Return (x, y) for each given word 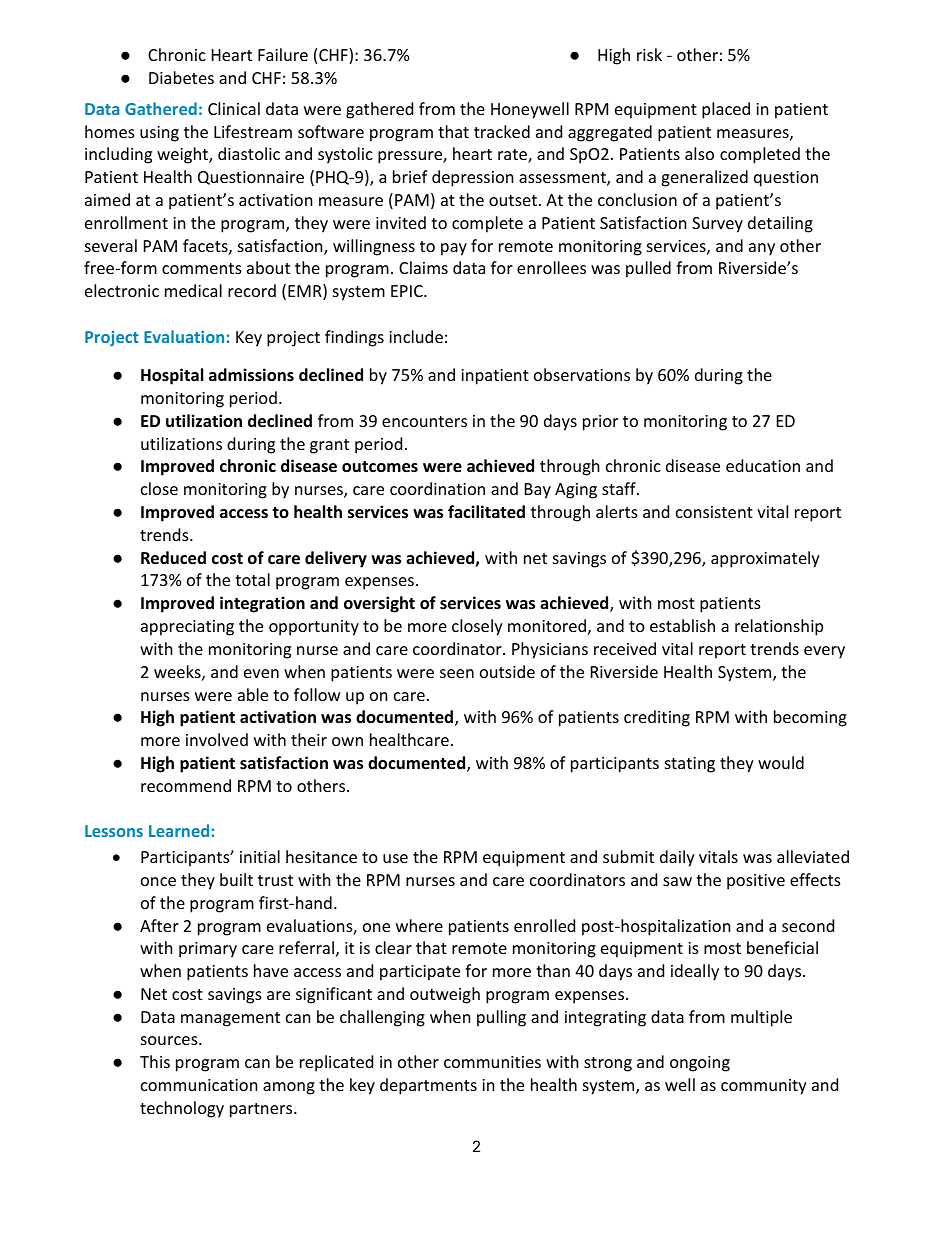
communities (492, 1062)
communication (199, 1085)
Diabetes (181, 77)
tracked (502, 131)
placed (726, 110)
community (764, 1087)
